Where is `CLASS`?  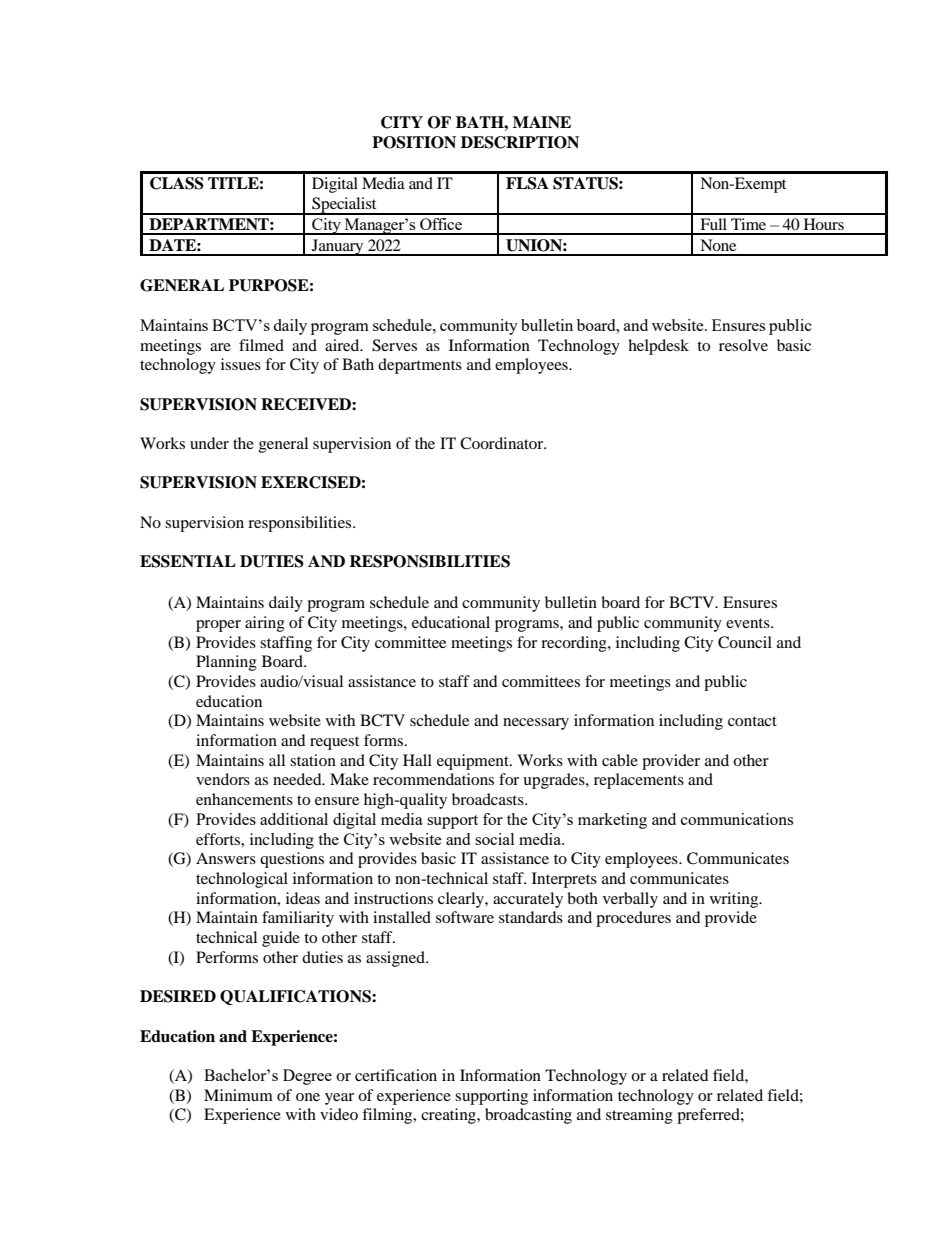 CLASS is located at coordinates (177, 183).
